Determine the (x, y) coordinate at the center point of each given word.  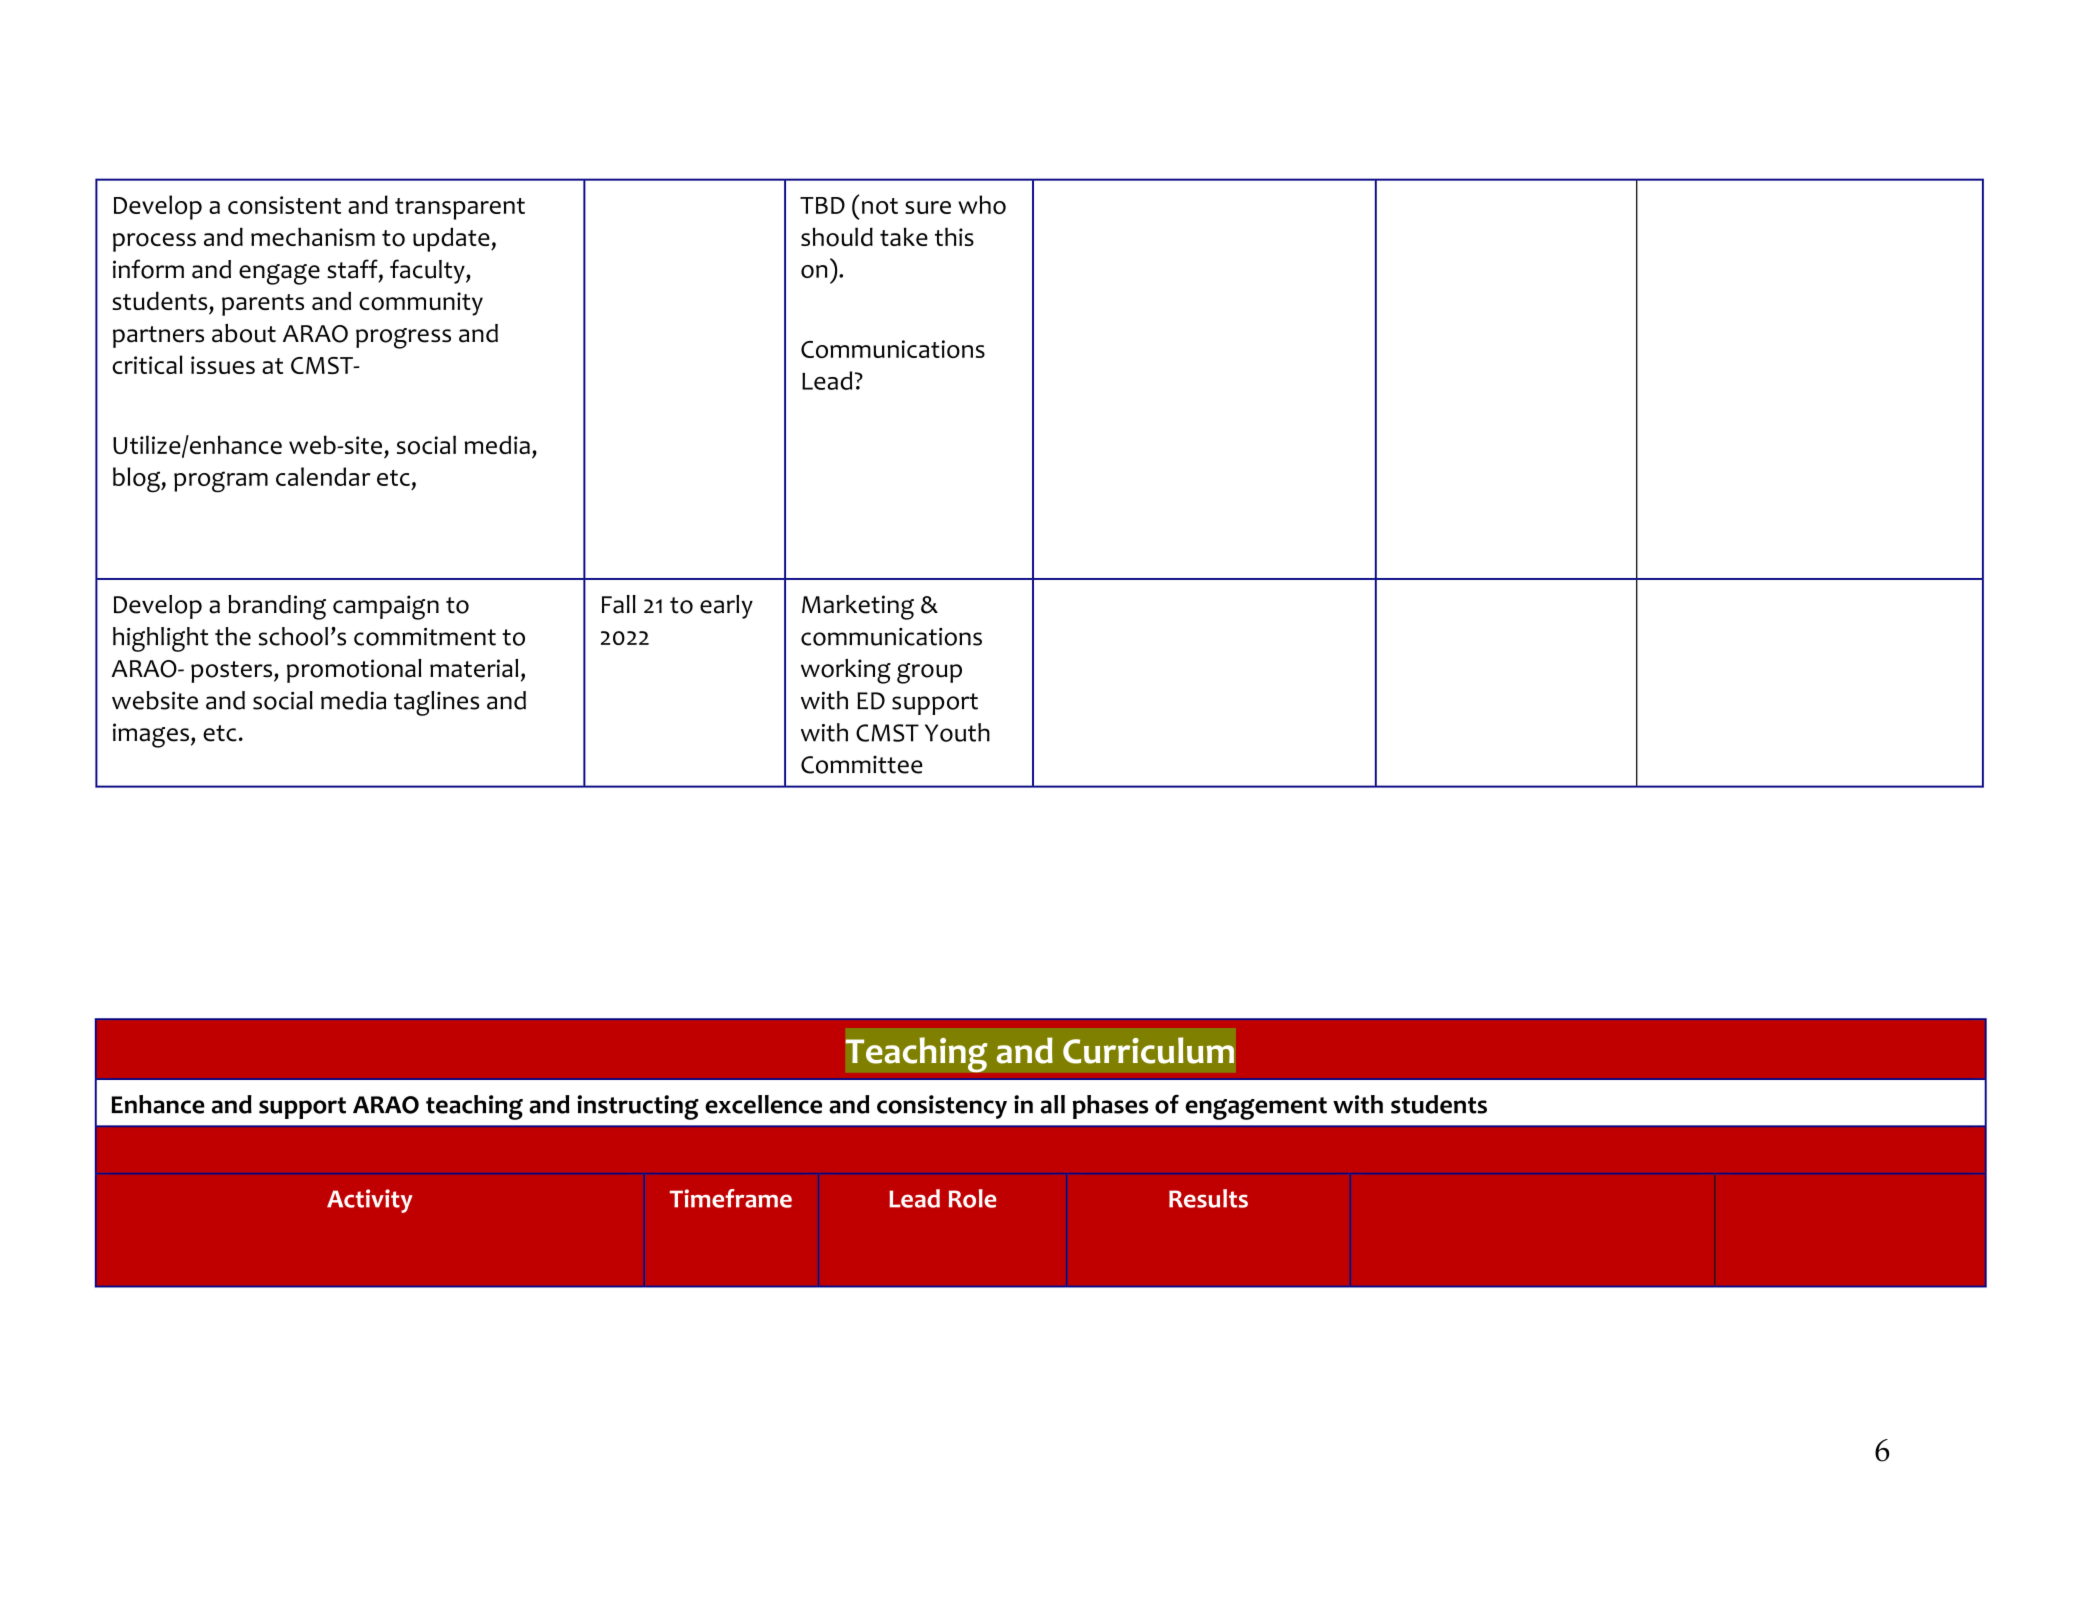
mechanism (313, 236)
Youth (957, 732)
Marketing (858, 607)
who (982, 204)
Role (972, 1198)
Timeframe (731, 1198)
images (151, 735)
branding (277, 607)
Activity (370, 1201)
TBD (822, 205)
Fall (619, 604)
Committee (862, 764)
